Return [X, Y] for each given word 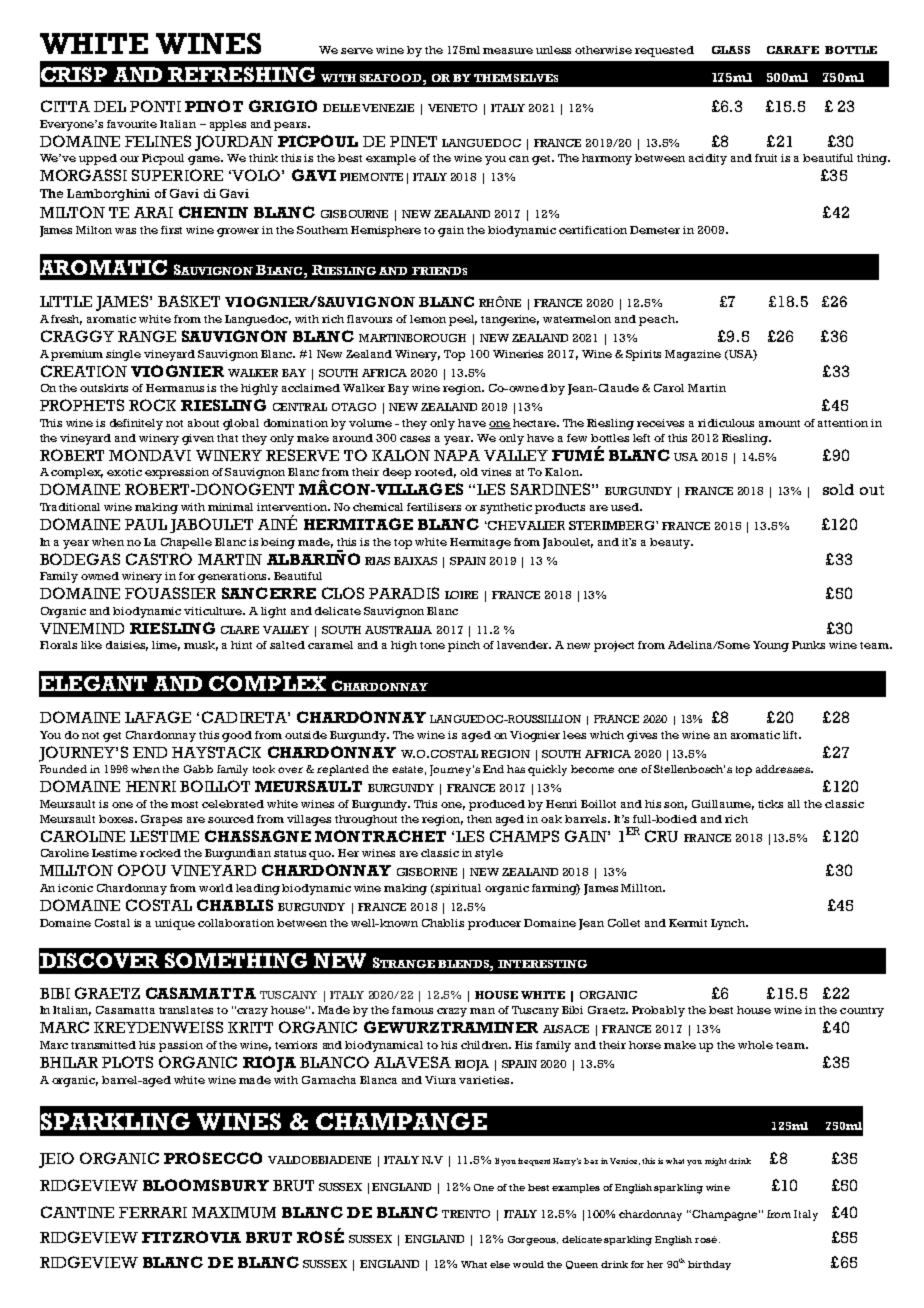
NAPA [457, 455]
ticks [770, 804]
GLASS [731, 50]
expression [177, 473]
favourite [132, 124]
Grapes [161, 820]
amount [779, 423]
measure [508, 51]
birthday [709, 1265]
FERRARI [153, 1212]
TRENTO [466, 1214]
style [489, 854]
